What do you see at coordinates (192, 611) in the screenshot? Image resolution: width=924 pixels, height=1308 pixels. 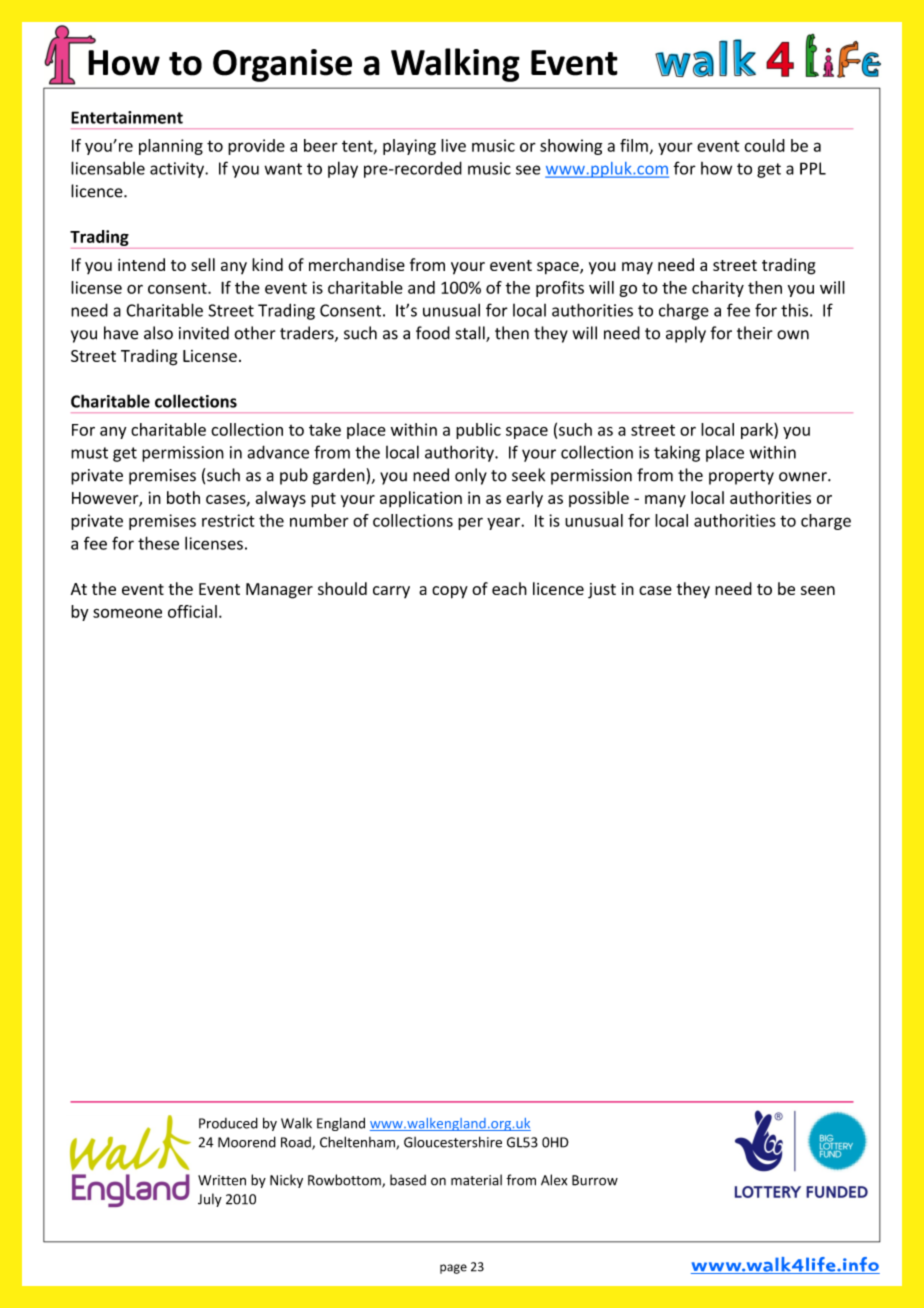 I see `official` at bounding box center [192, 611].
